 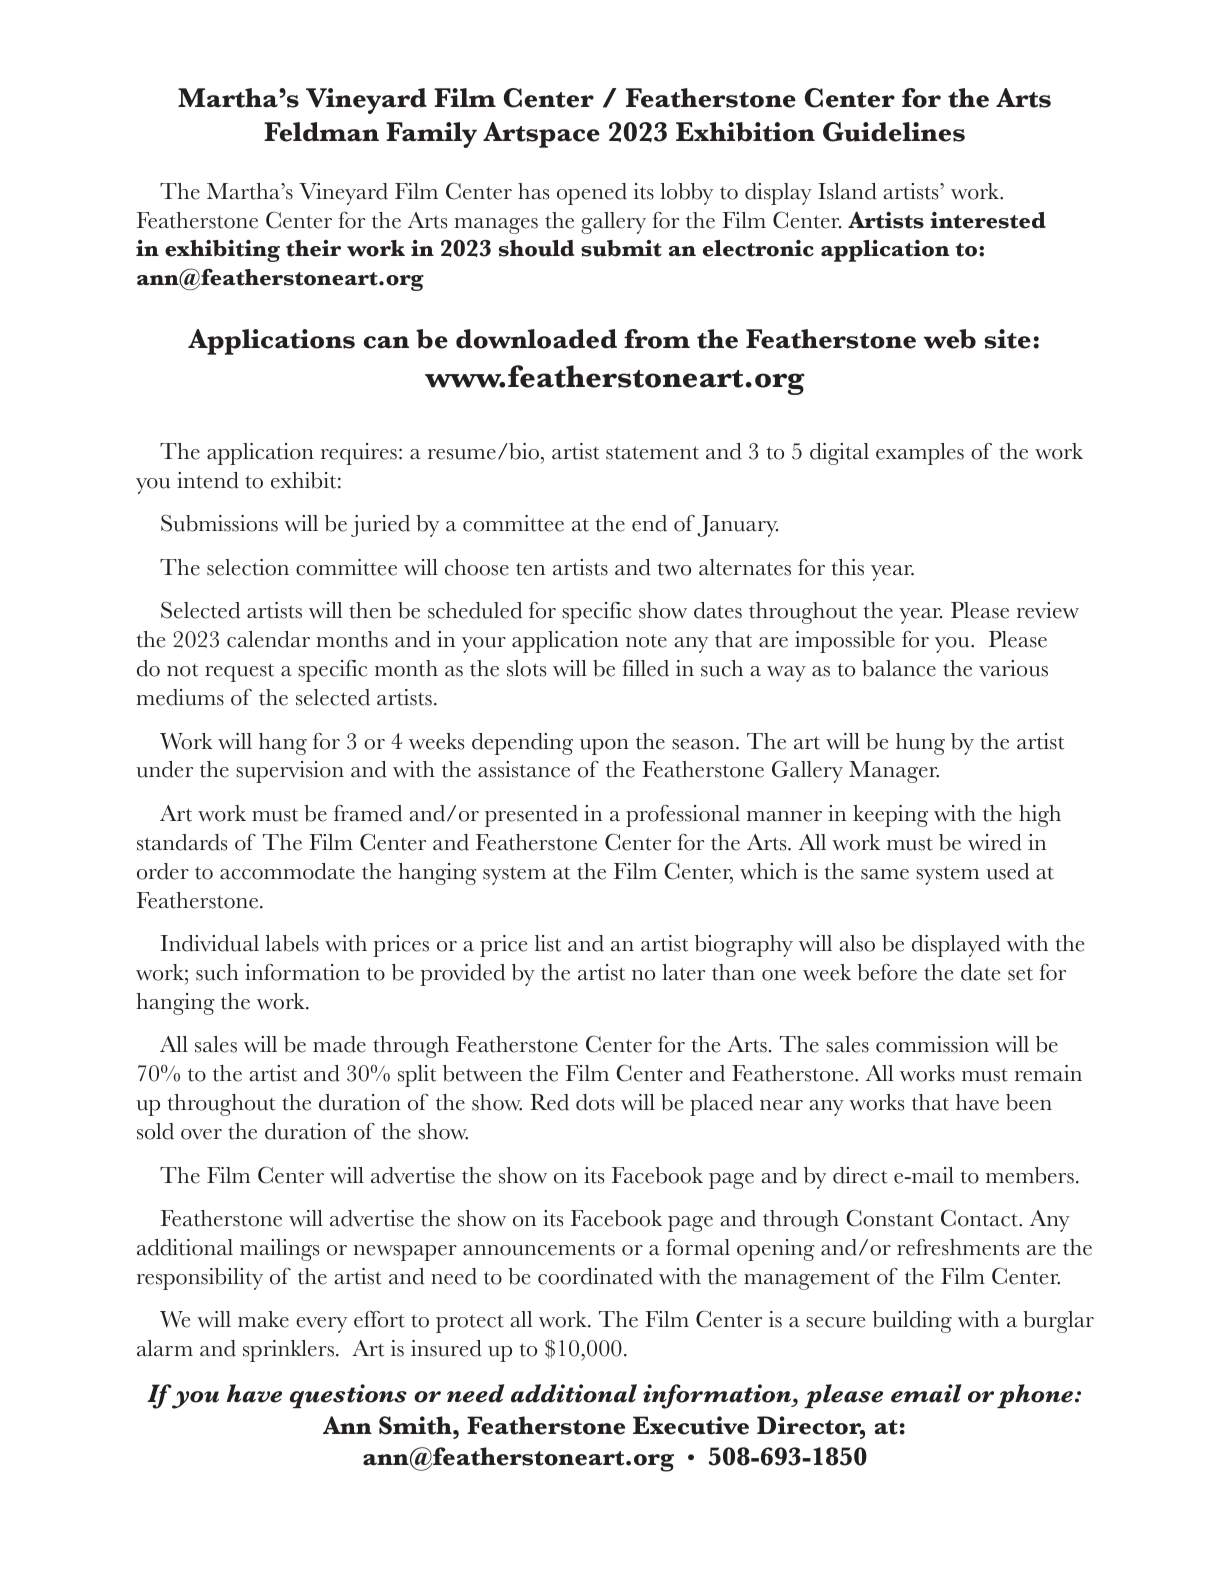 I want to click on opened, so click(x=592, y=194).
